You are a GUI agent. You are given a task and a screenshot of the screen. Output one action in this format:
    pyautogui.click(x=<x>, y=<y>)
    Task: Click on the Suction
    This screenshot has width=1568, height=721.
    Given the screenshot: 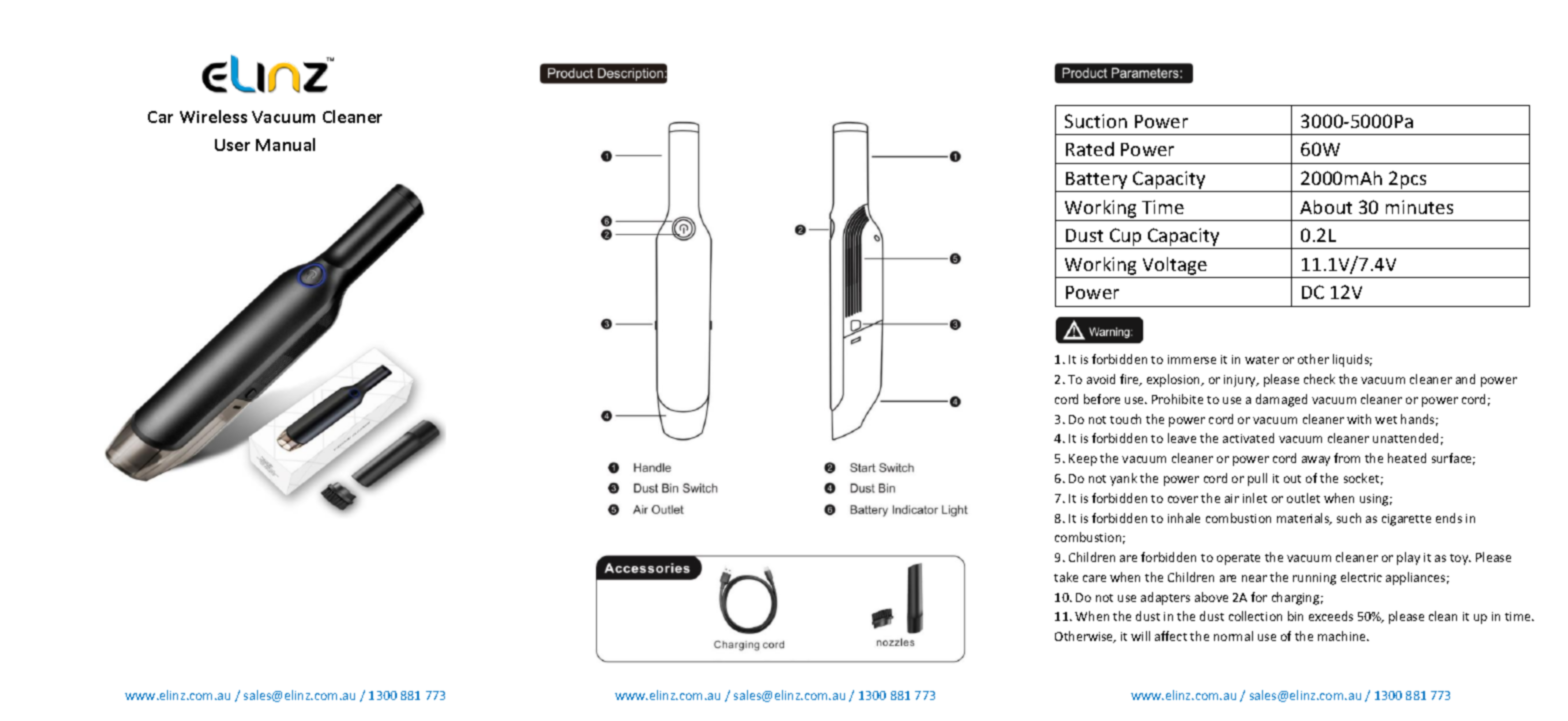 What is the action you would take?
    pyautogui.click(x=1096, y=121)
